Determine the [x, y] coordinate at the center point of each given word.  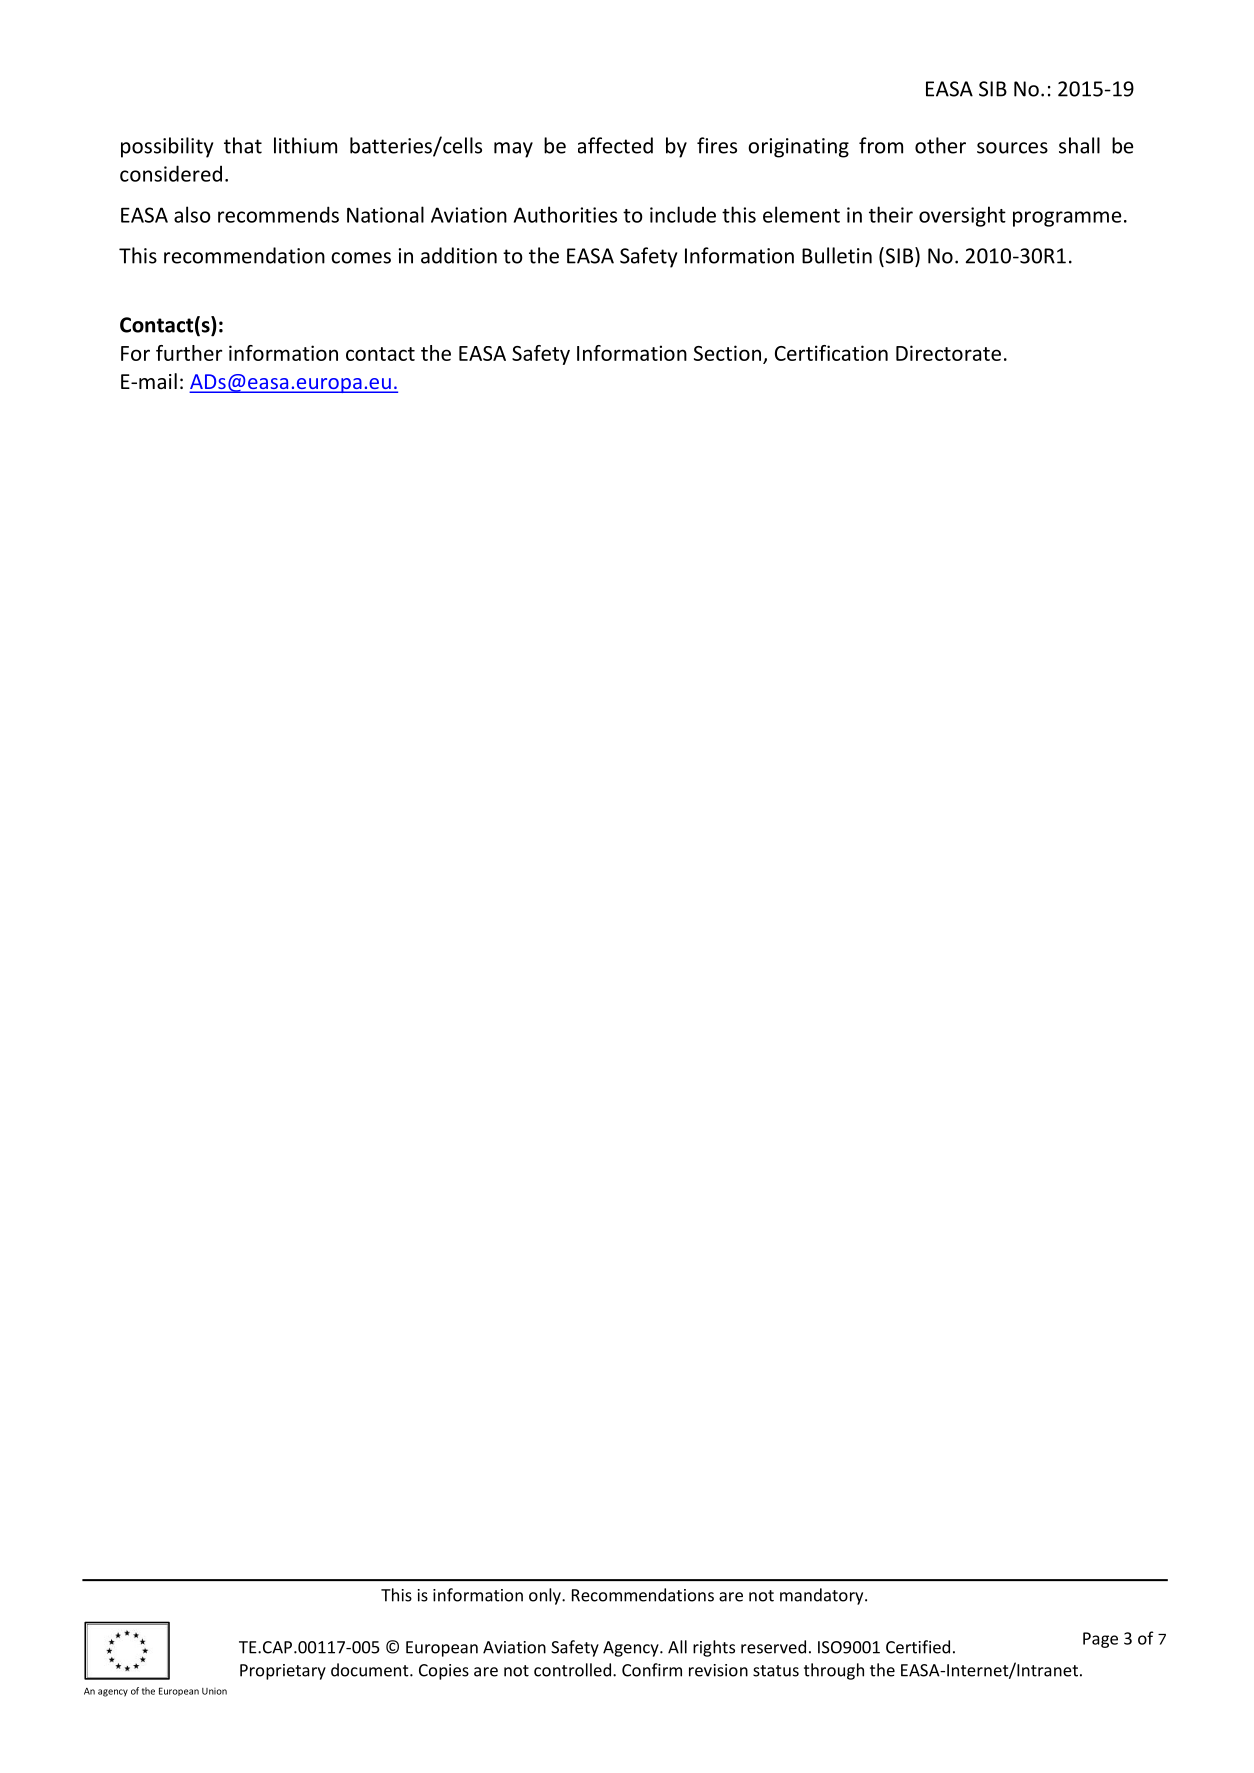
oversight [962, 216]
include [683, 214]
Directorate [948, 353]
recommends [278, 214]
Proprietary [283, 1672]
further [189, 353]
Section [727, 353]
